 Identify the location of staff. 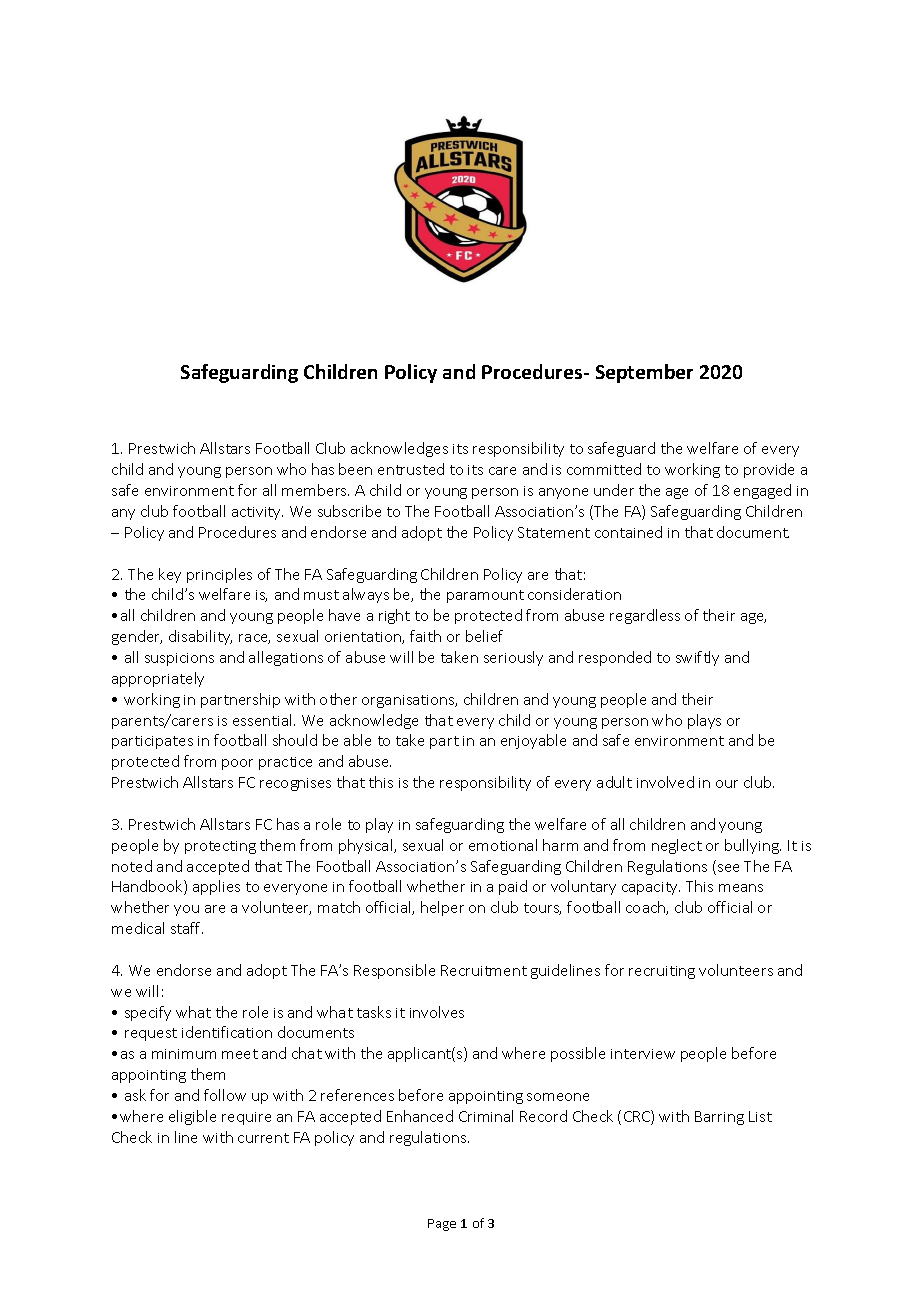
(187, 928).
